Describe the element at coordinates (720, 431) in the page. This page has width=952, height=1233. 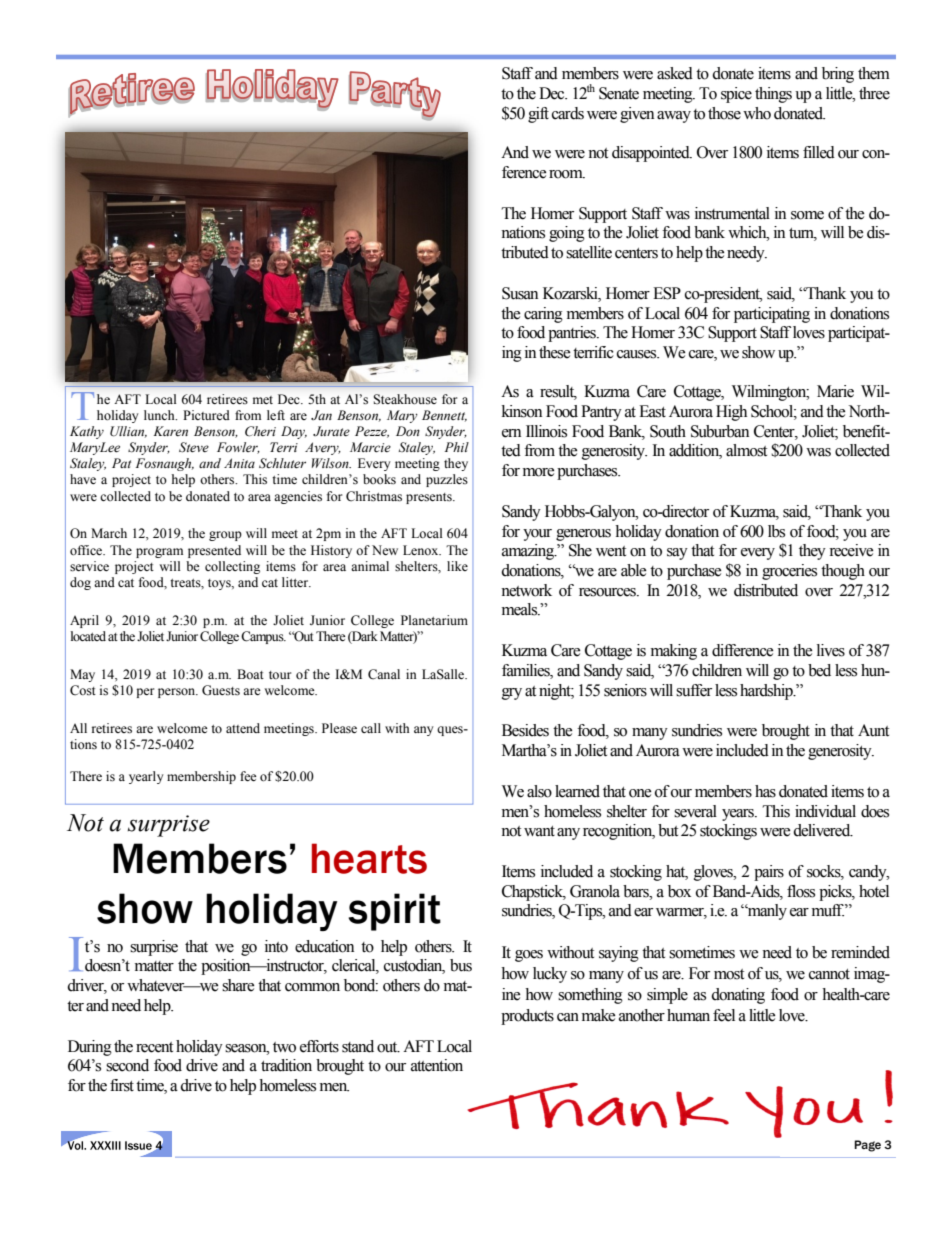
I see `Suburban` at that location.
